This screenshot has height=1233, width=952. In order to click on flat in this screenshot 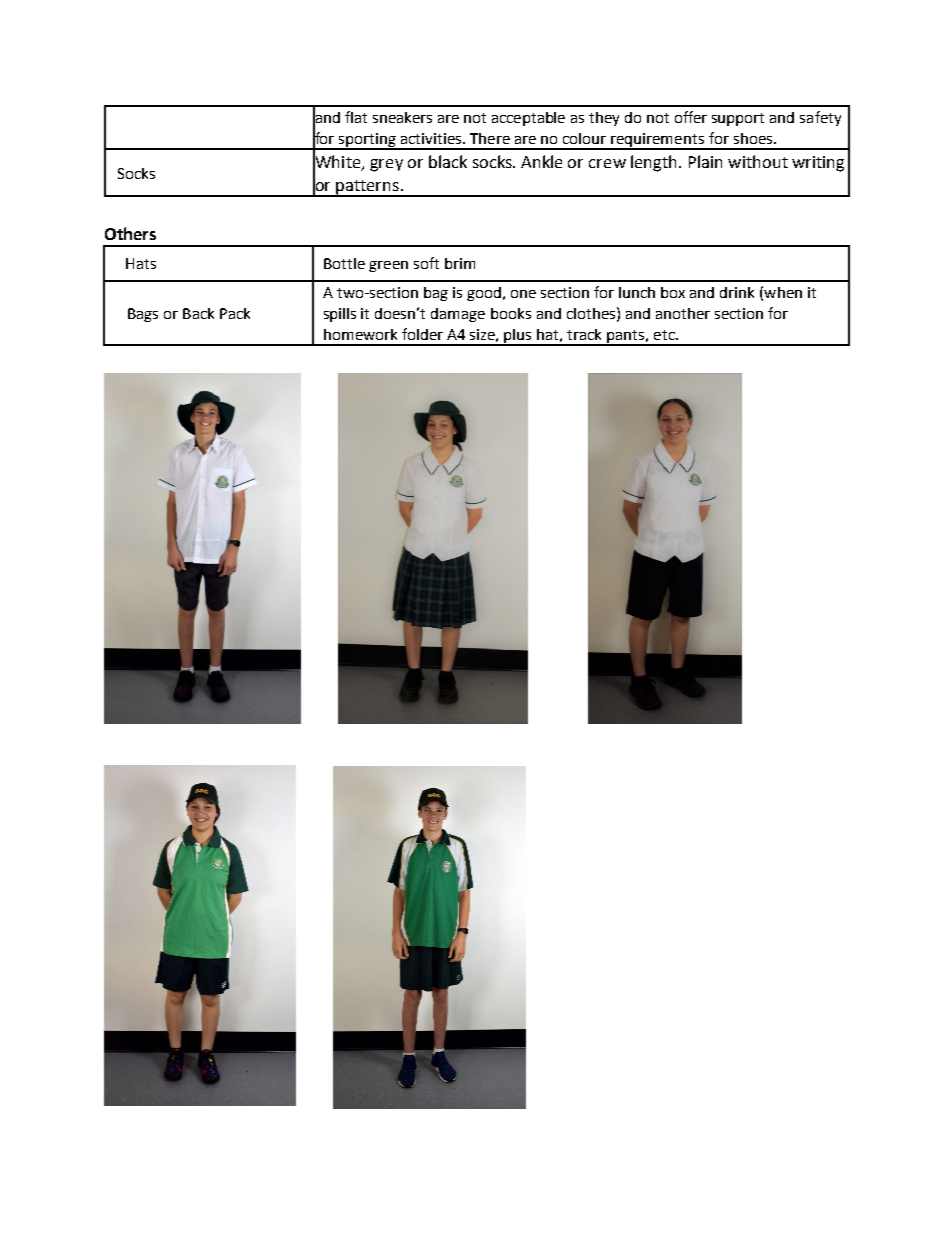, I will do `click(356, 117)`.
